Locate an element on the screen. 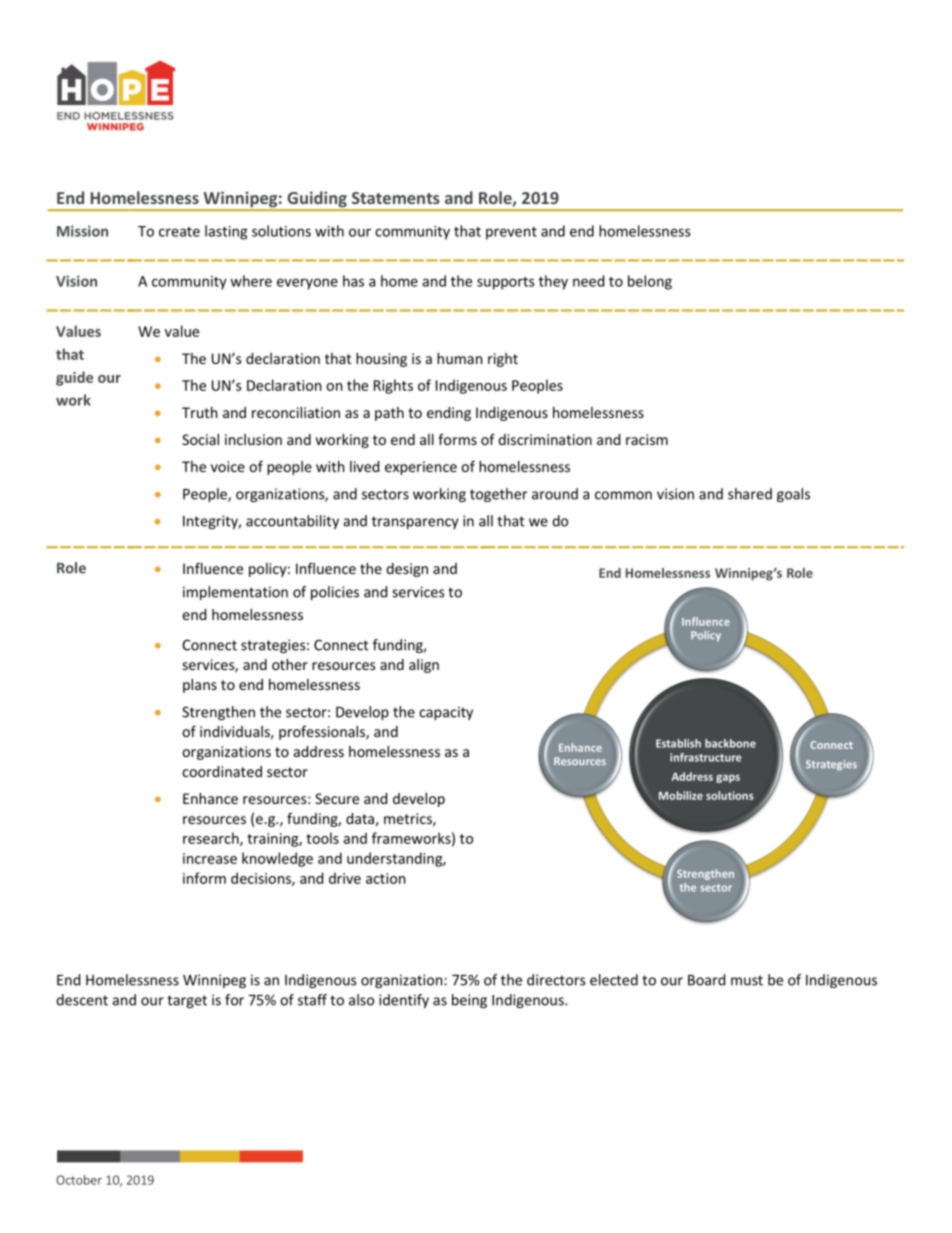 The image size is (952, 1233). Board is located at coordinates (706, 980).
